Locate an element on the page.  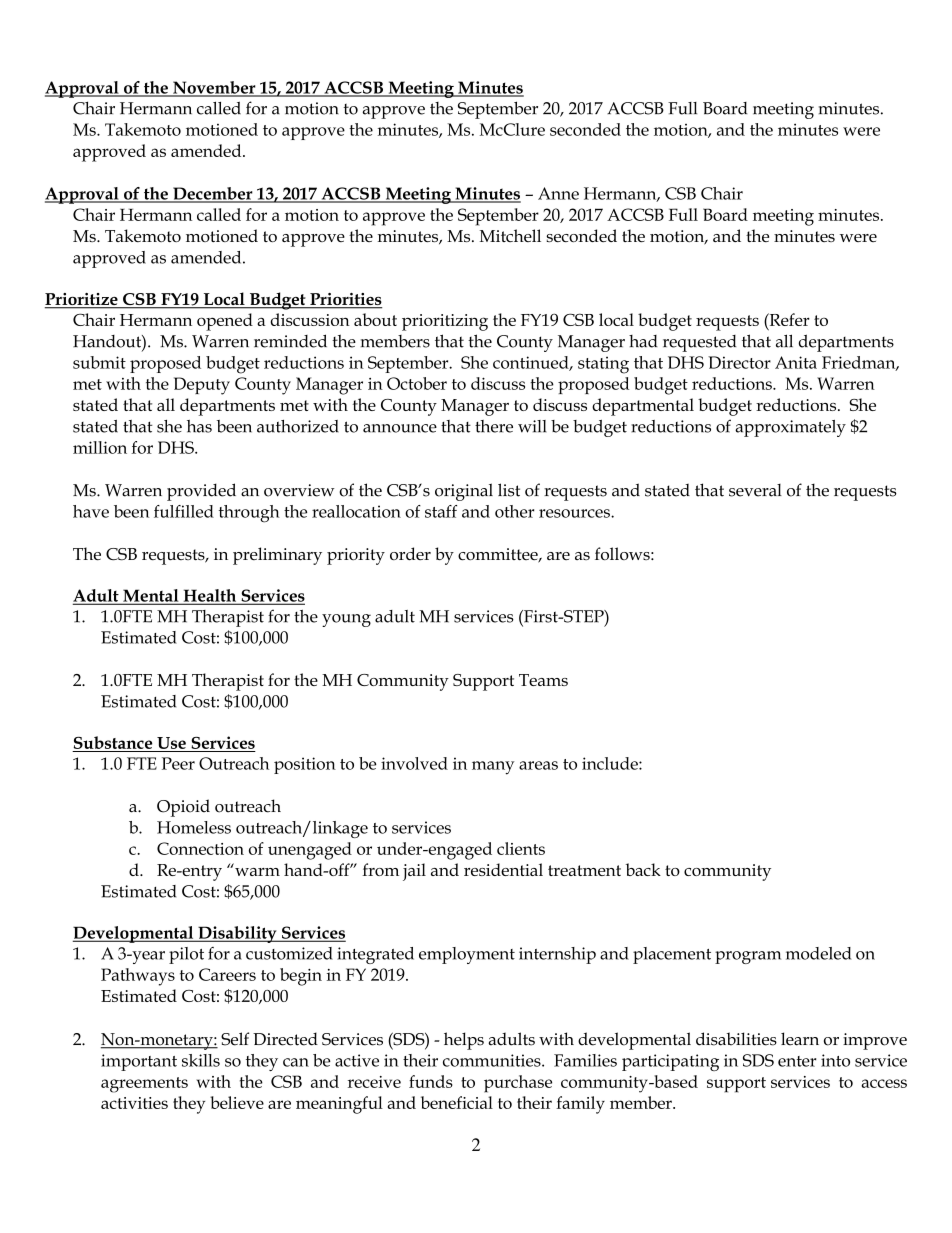
Anita is located at coordinates (796, 362).
